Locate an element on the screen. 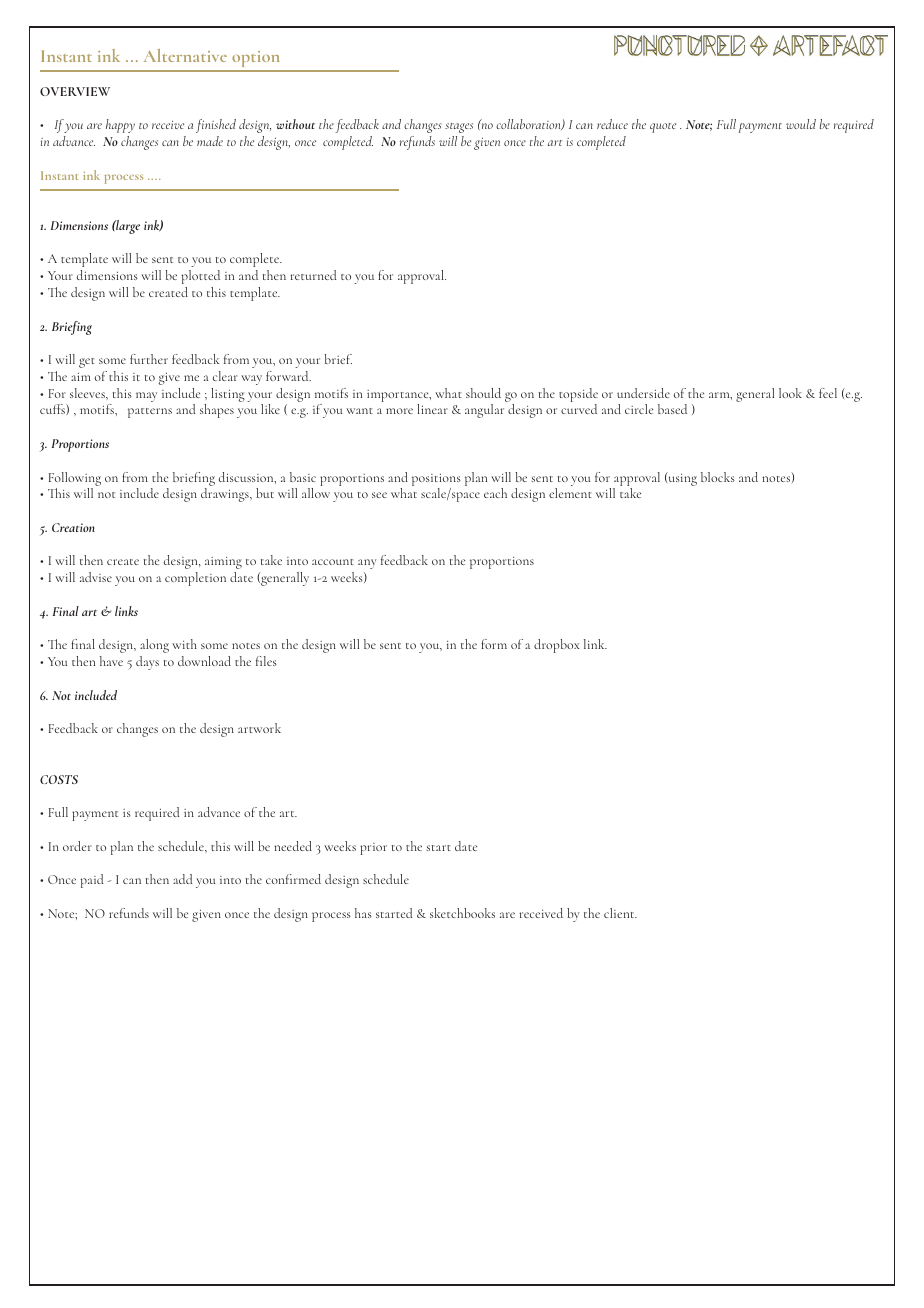 Image resolution: width=924 pixels, height=1308 pixels. Following is located at coordinates (75, 479).
